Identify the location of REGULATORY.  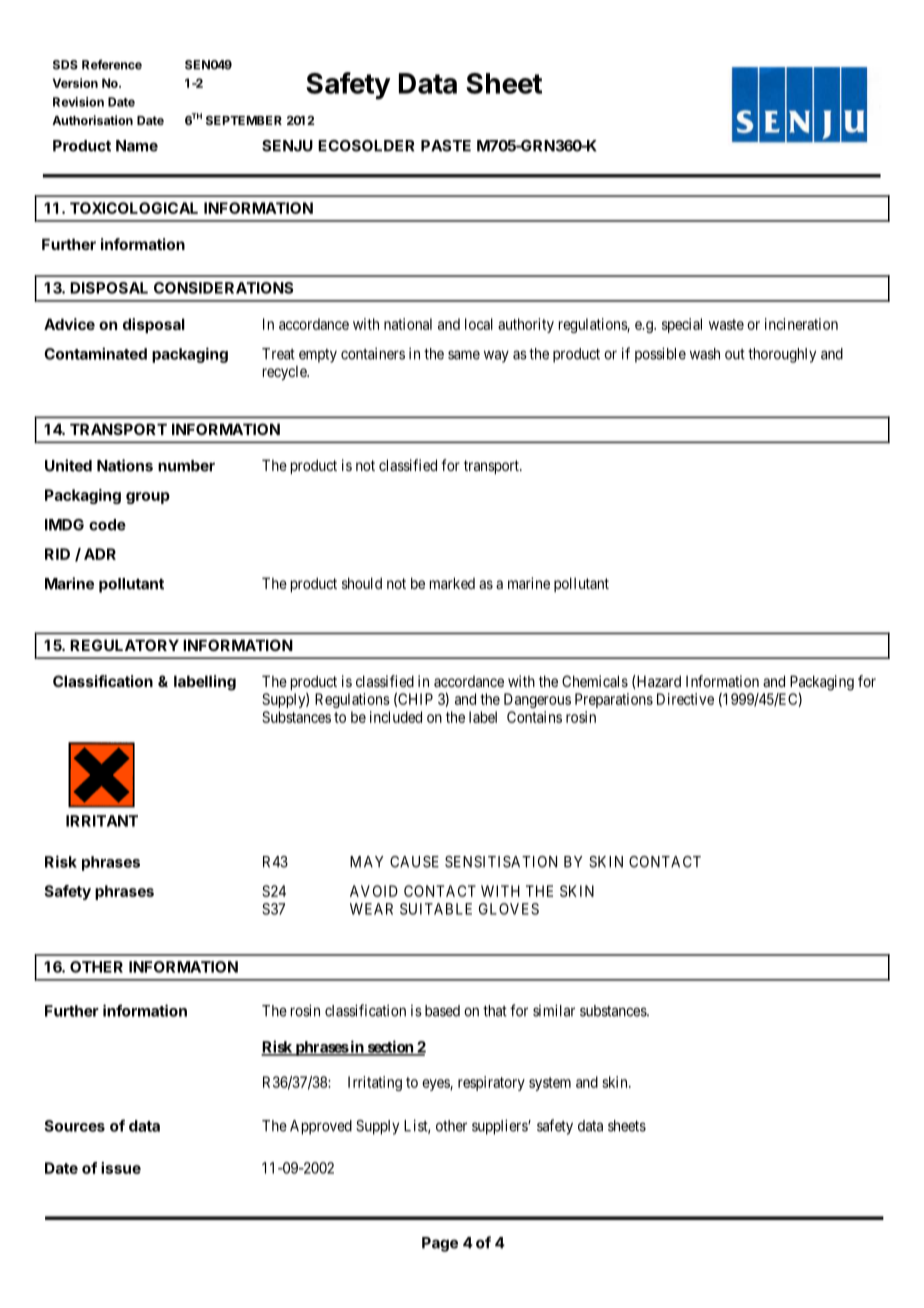
(124, 645).
